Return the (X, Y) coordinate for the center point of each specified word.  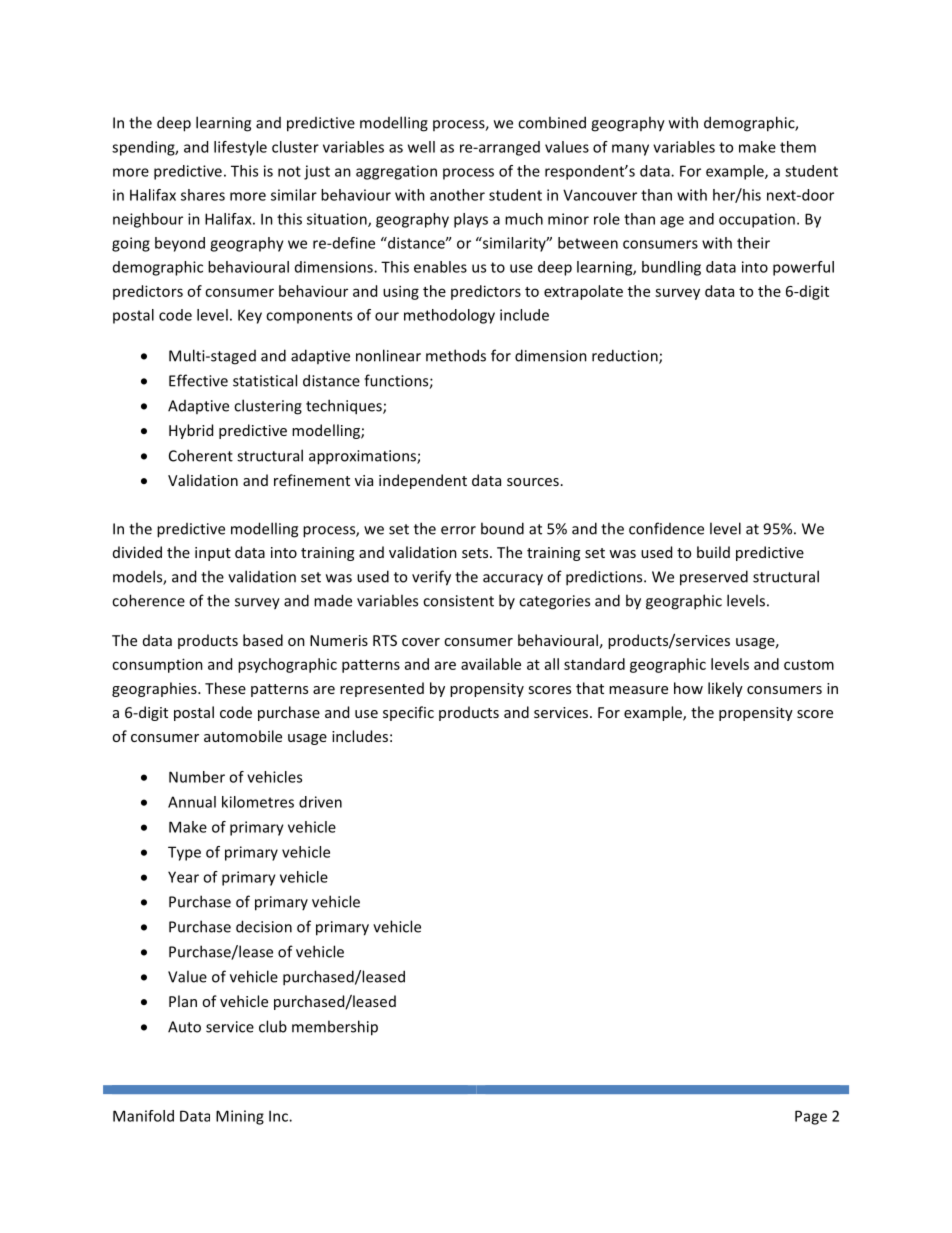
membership (335, 1028)
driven (320, 802)
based (263, 640)
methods (456, 355)
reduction (626, 356)
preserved (714, 578)
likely (725, 689)
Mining (240, 1117)
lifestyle (240, 148)
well (421, 147)
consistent (458, 601)
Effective (198, 380)
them (798, 147)
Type (184, 853)
